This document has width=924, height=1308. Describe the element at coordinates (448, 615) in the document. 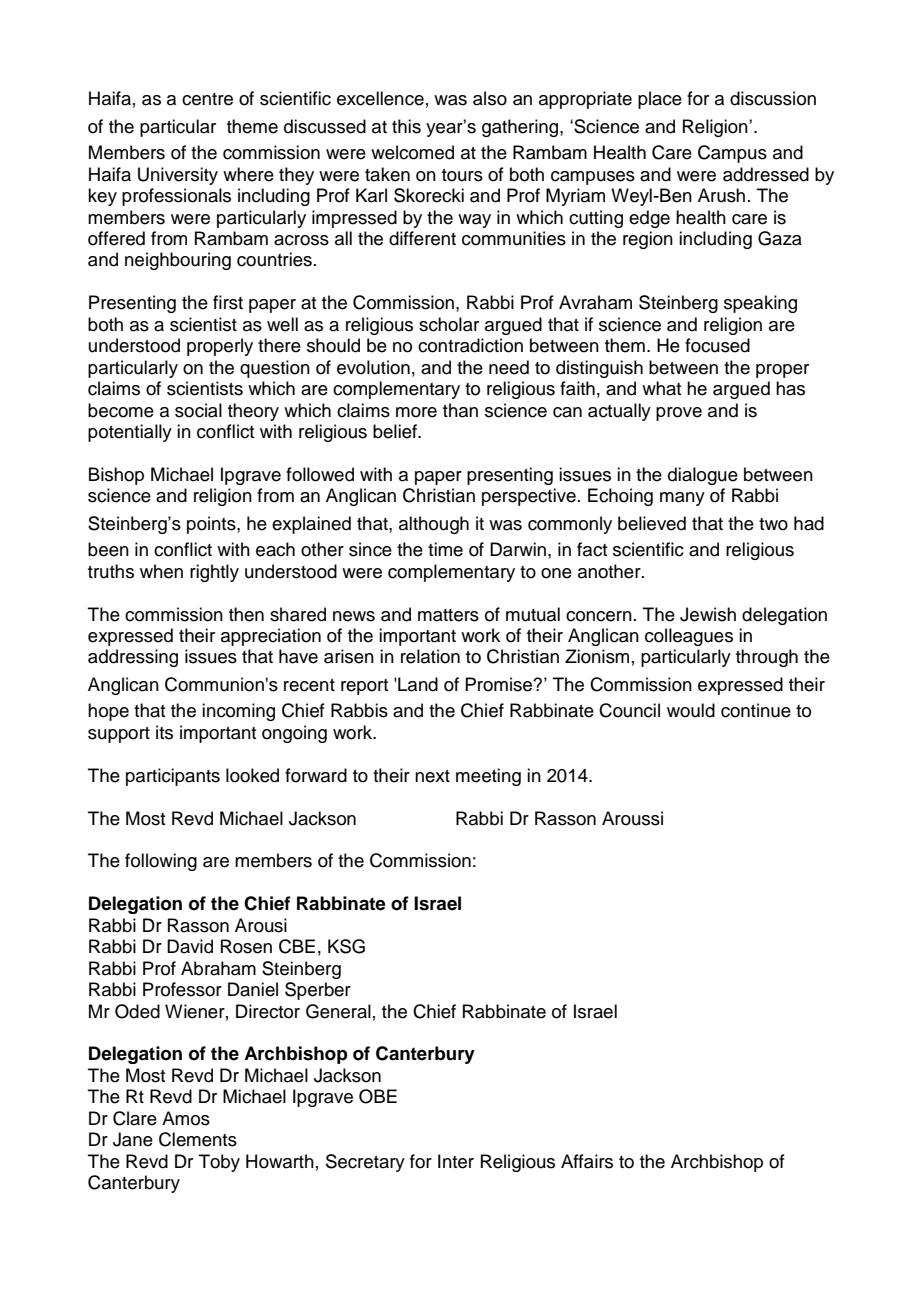

I see `matters` at that location.
